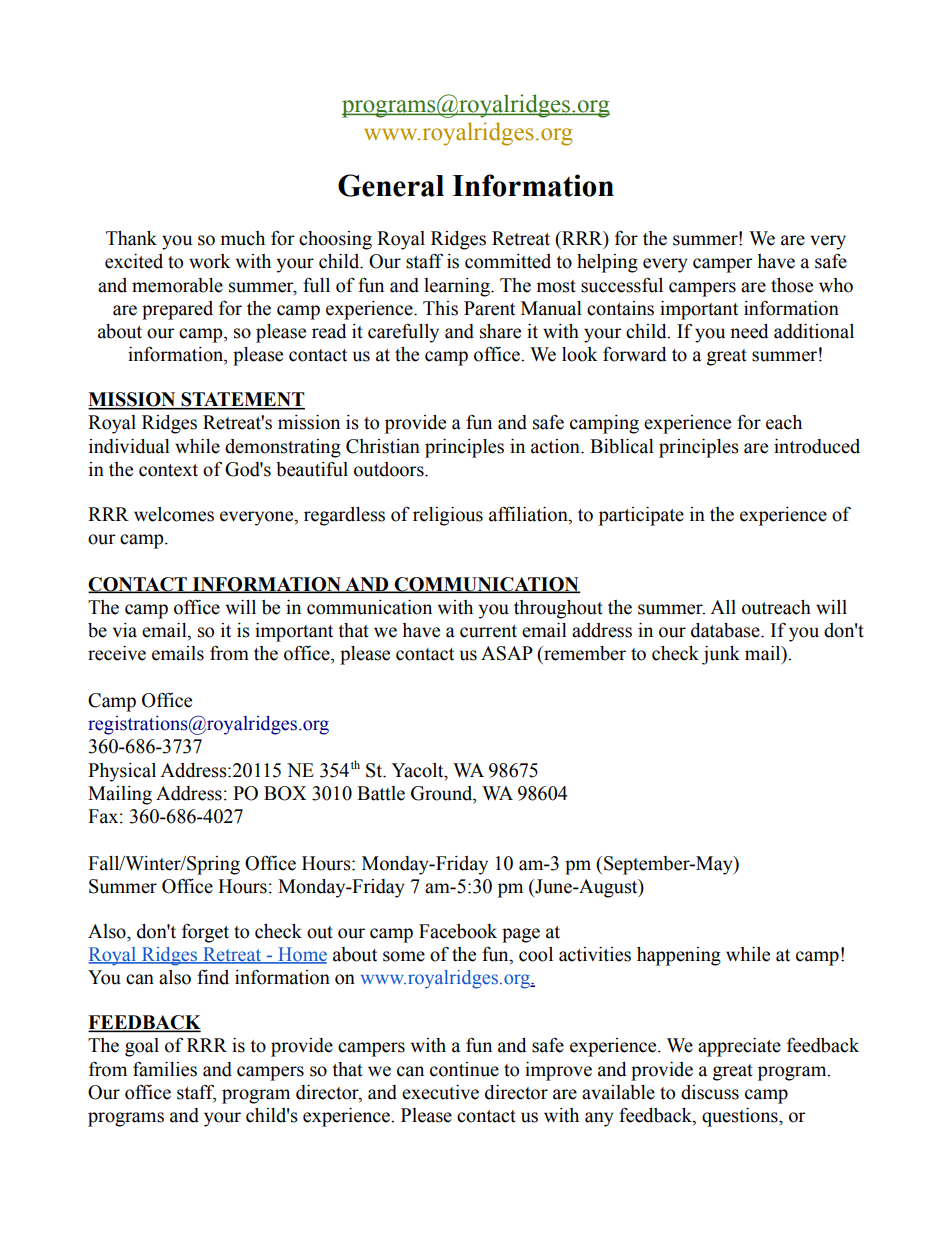  Describe the element at coordinates (679, 956) in the document. I see `happening` at that location.
